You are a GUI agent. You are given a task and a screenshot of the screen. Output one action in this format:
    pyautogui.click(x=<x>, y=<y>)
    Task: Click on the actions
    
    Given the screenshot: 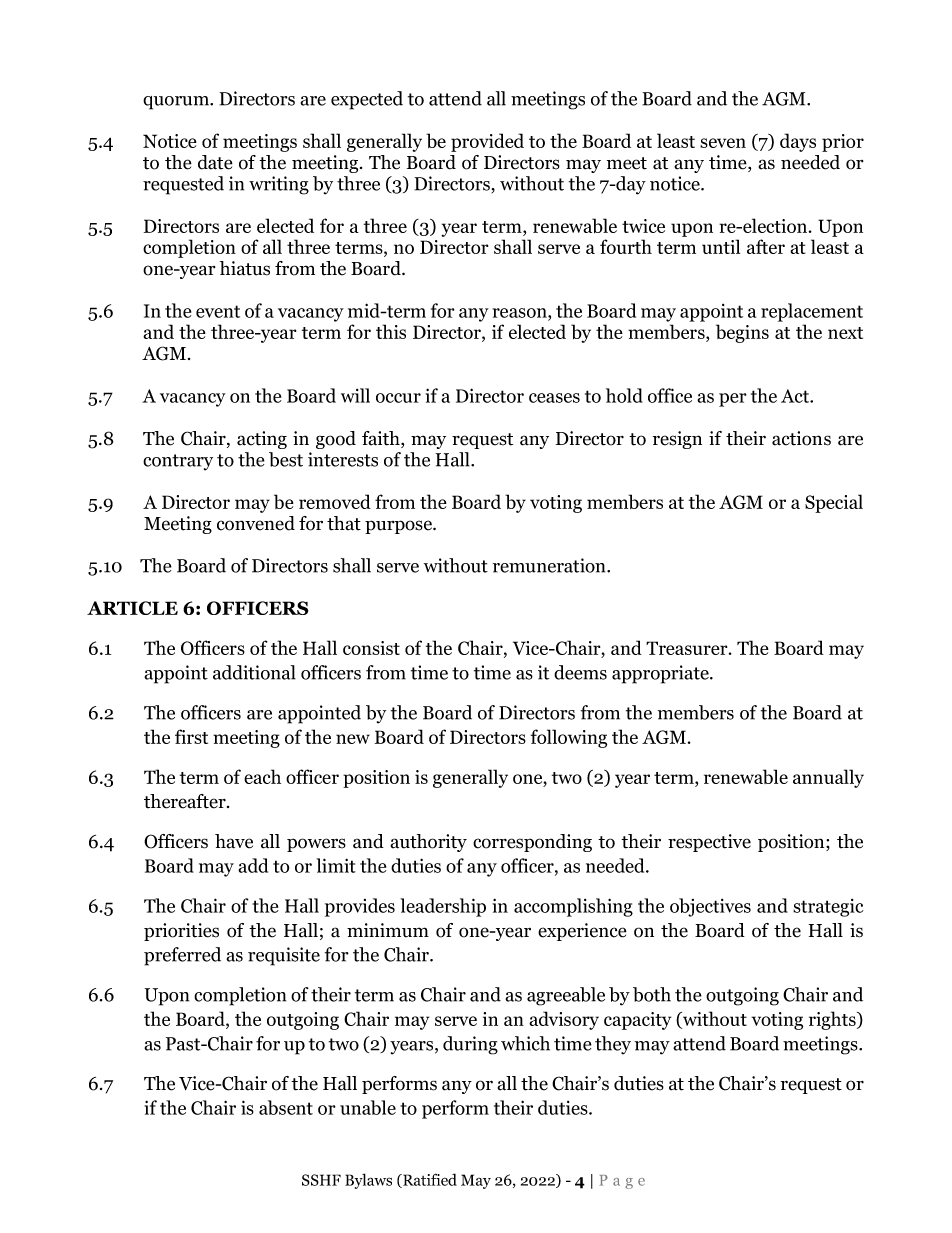 What is the action you would take?
    pyautogui.click(x=801, y=438)
